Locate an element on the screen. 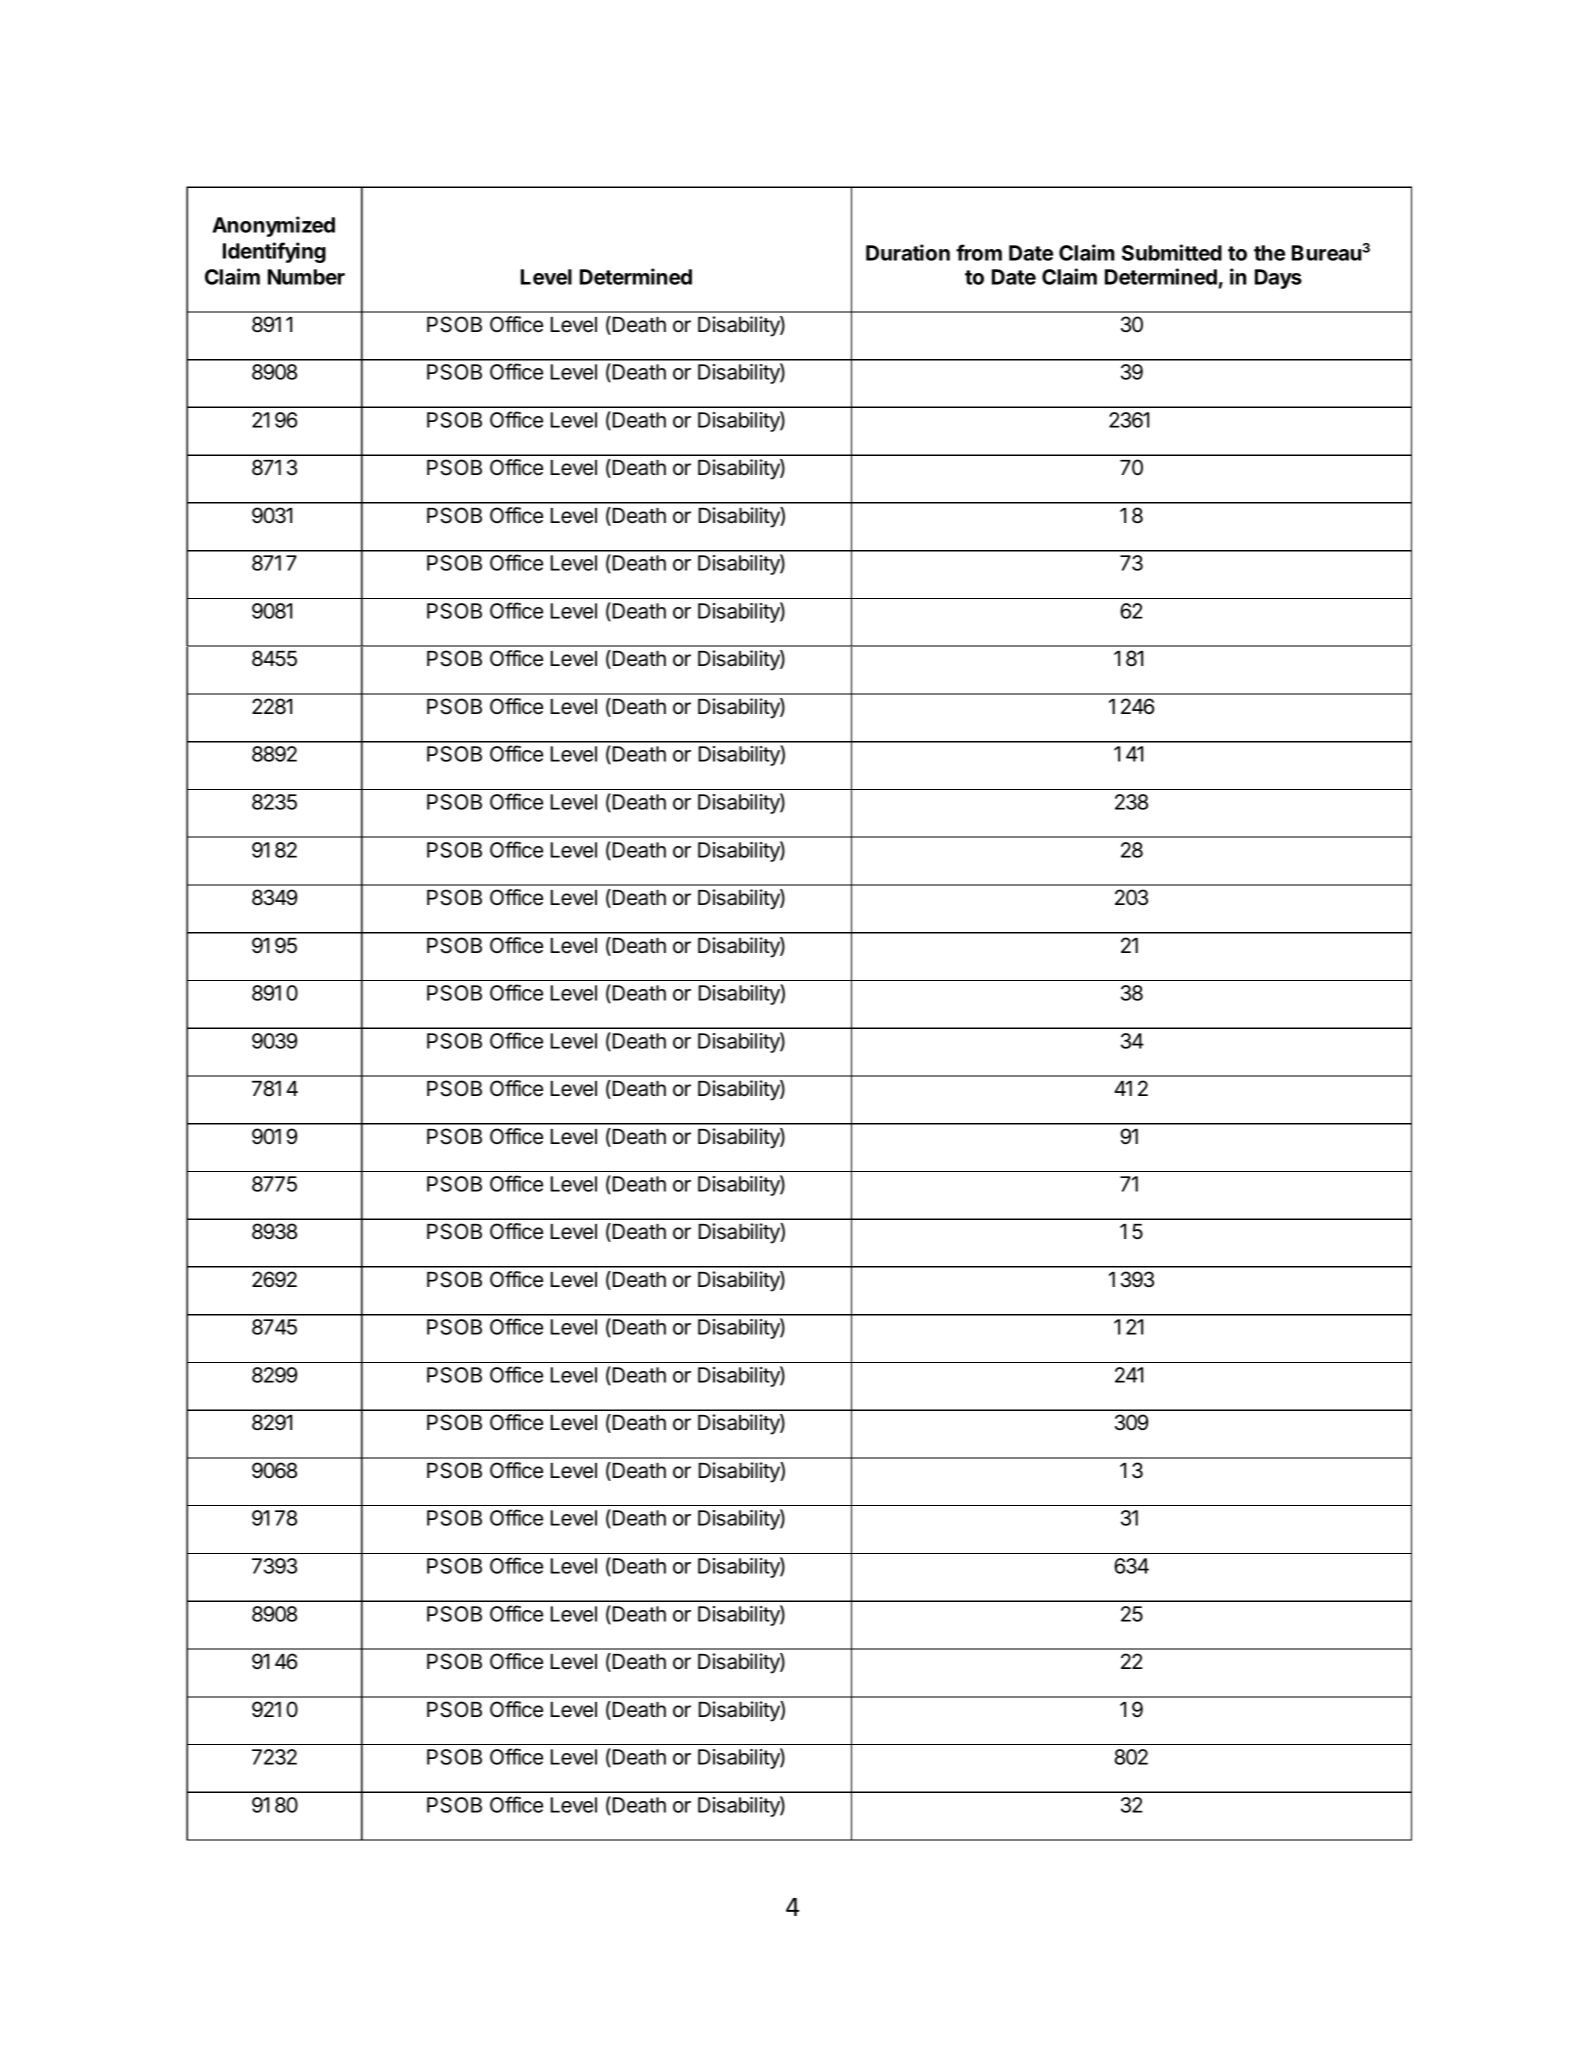 This screenshot has height=2052, width=1586. from is located at coordinates (979, 252).
